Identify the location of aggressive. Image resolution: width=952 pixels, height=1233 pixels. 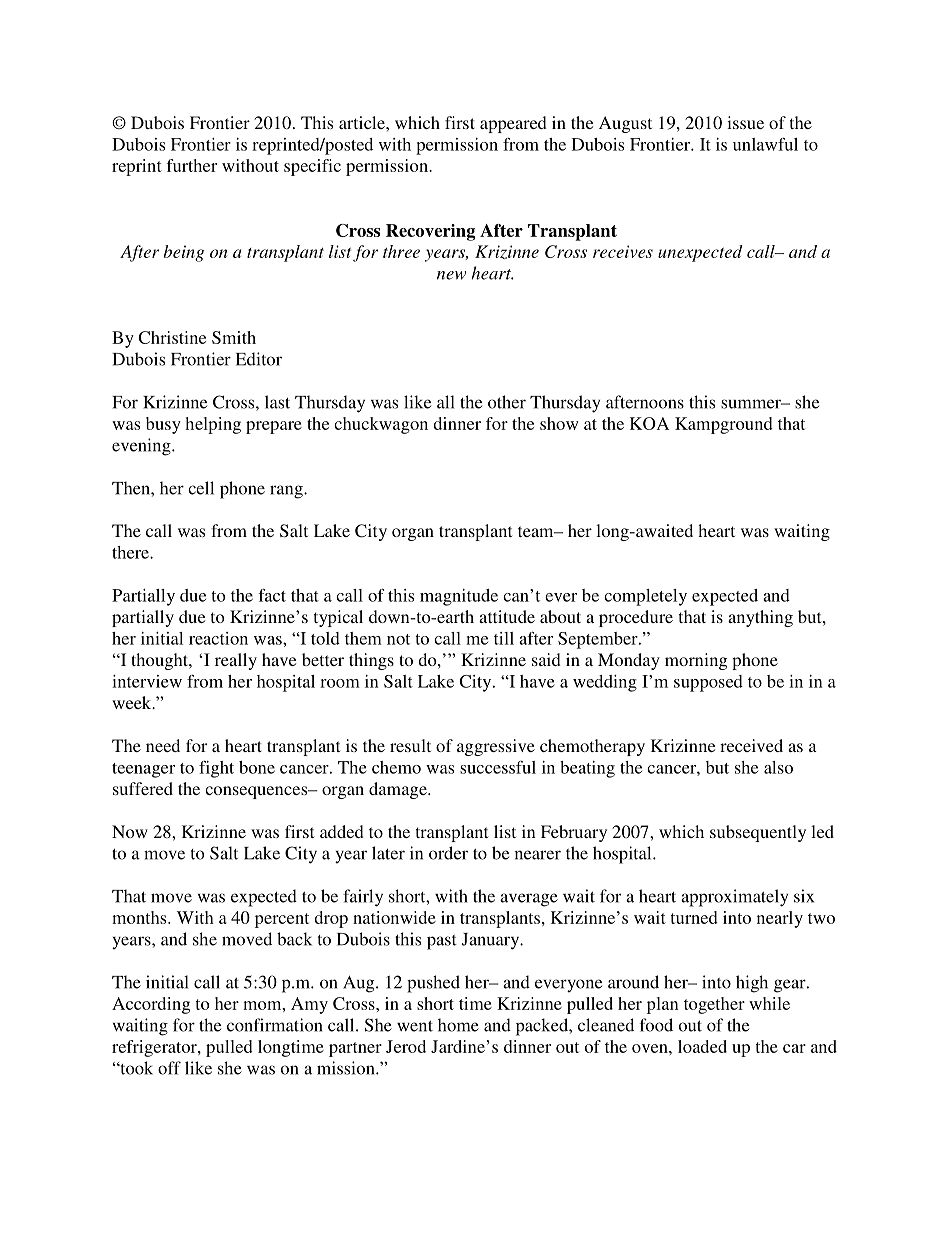
(496, 747).
